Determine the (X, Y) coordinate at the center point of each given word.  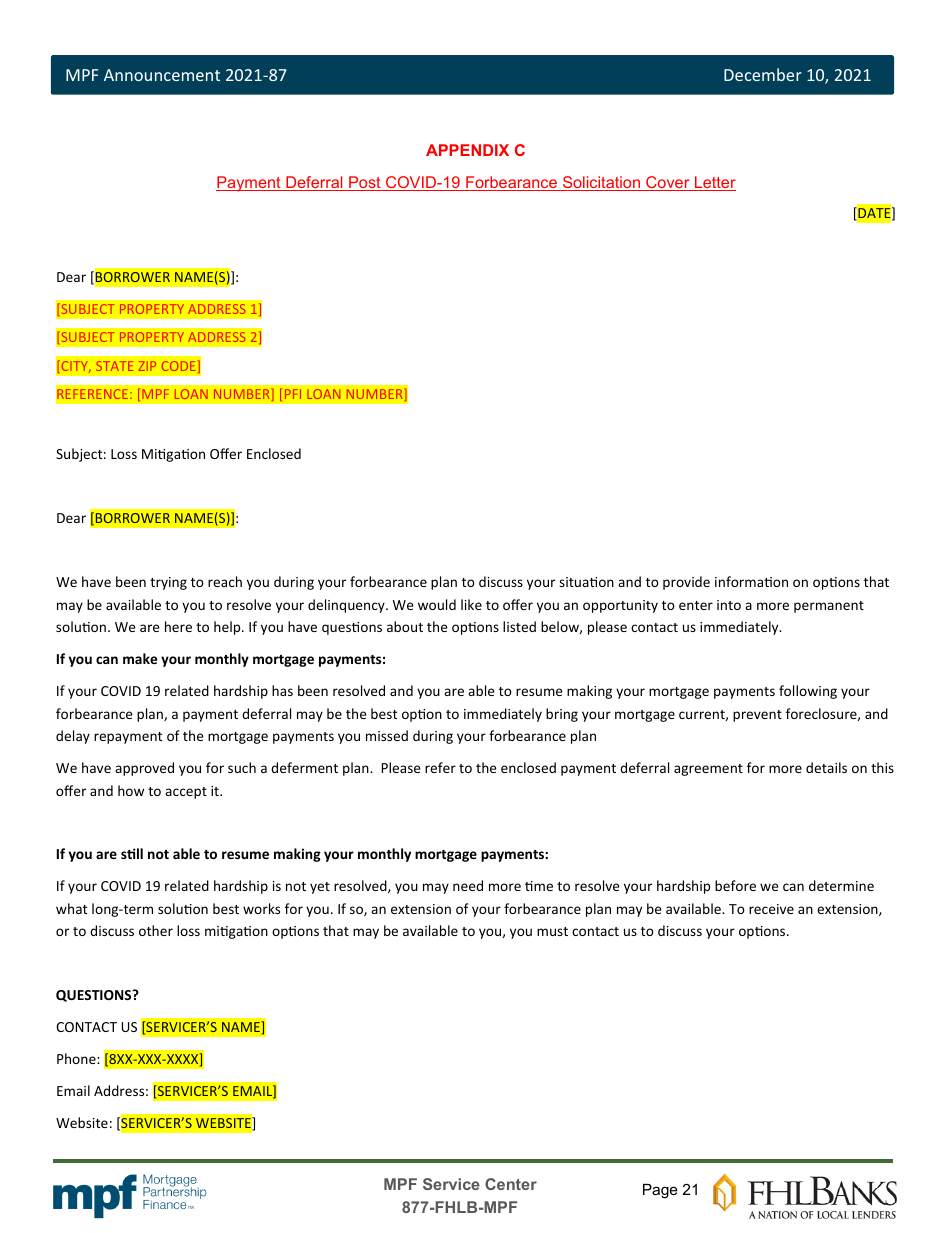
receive (771, 909)
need (468, 885)
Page (660, 1191)
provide (686, 583)
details (826, 767)
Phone (77, 1058)
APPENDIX (467, 150)
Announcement (162, 75)
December (763, 74)
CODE (178, 366)
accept (186, 793)
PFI (293, 394)
